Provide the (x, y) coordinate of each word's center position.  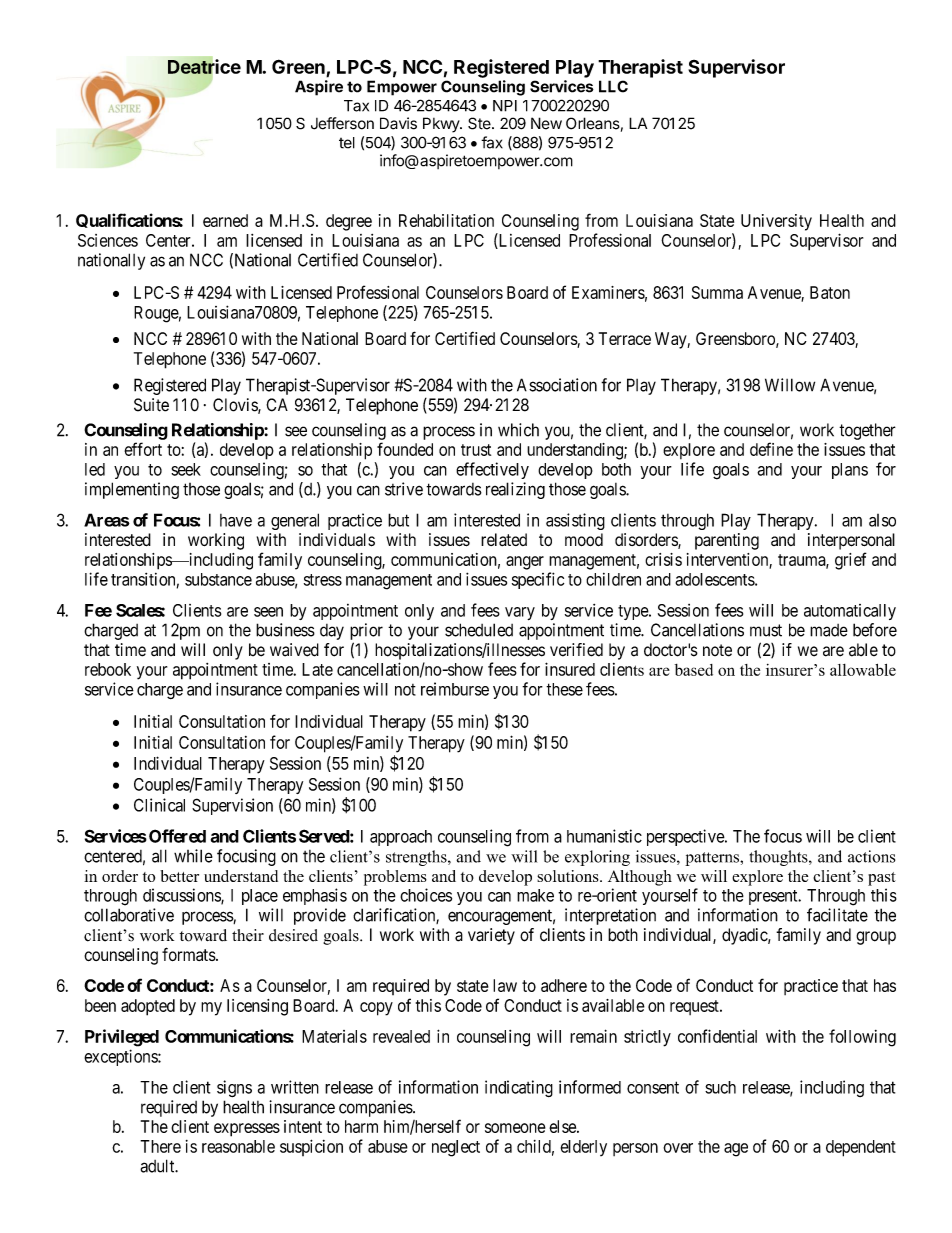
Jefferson (342, 123)
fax (492, 142)
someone (515, 1128)
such (720, 1087)
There (160, 1146)
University (776, 222)
